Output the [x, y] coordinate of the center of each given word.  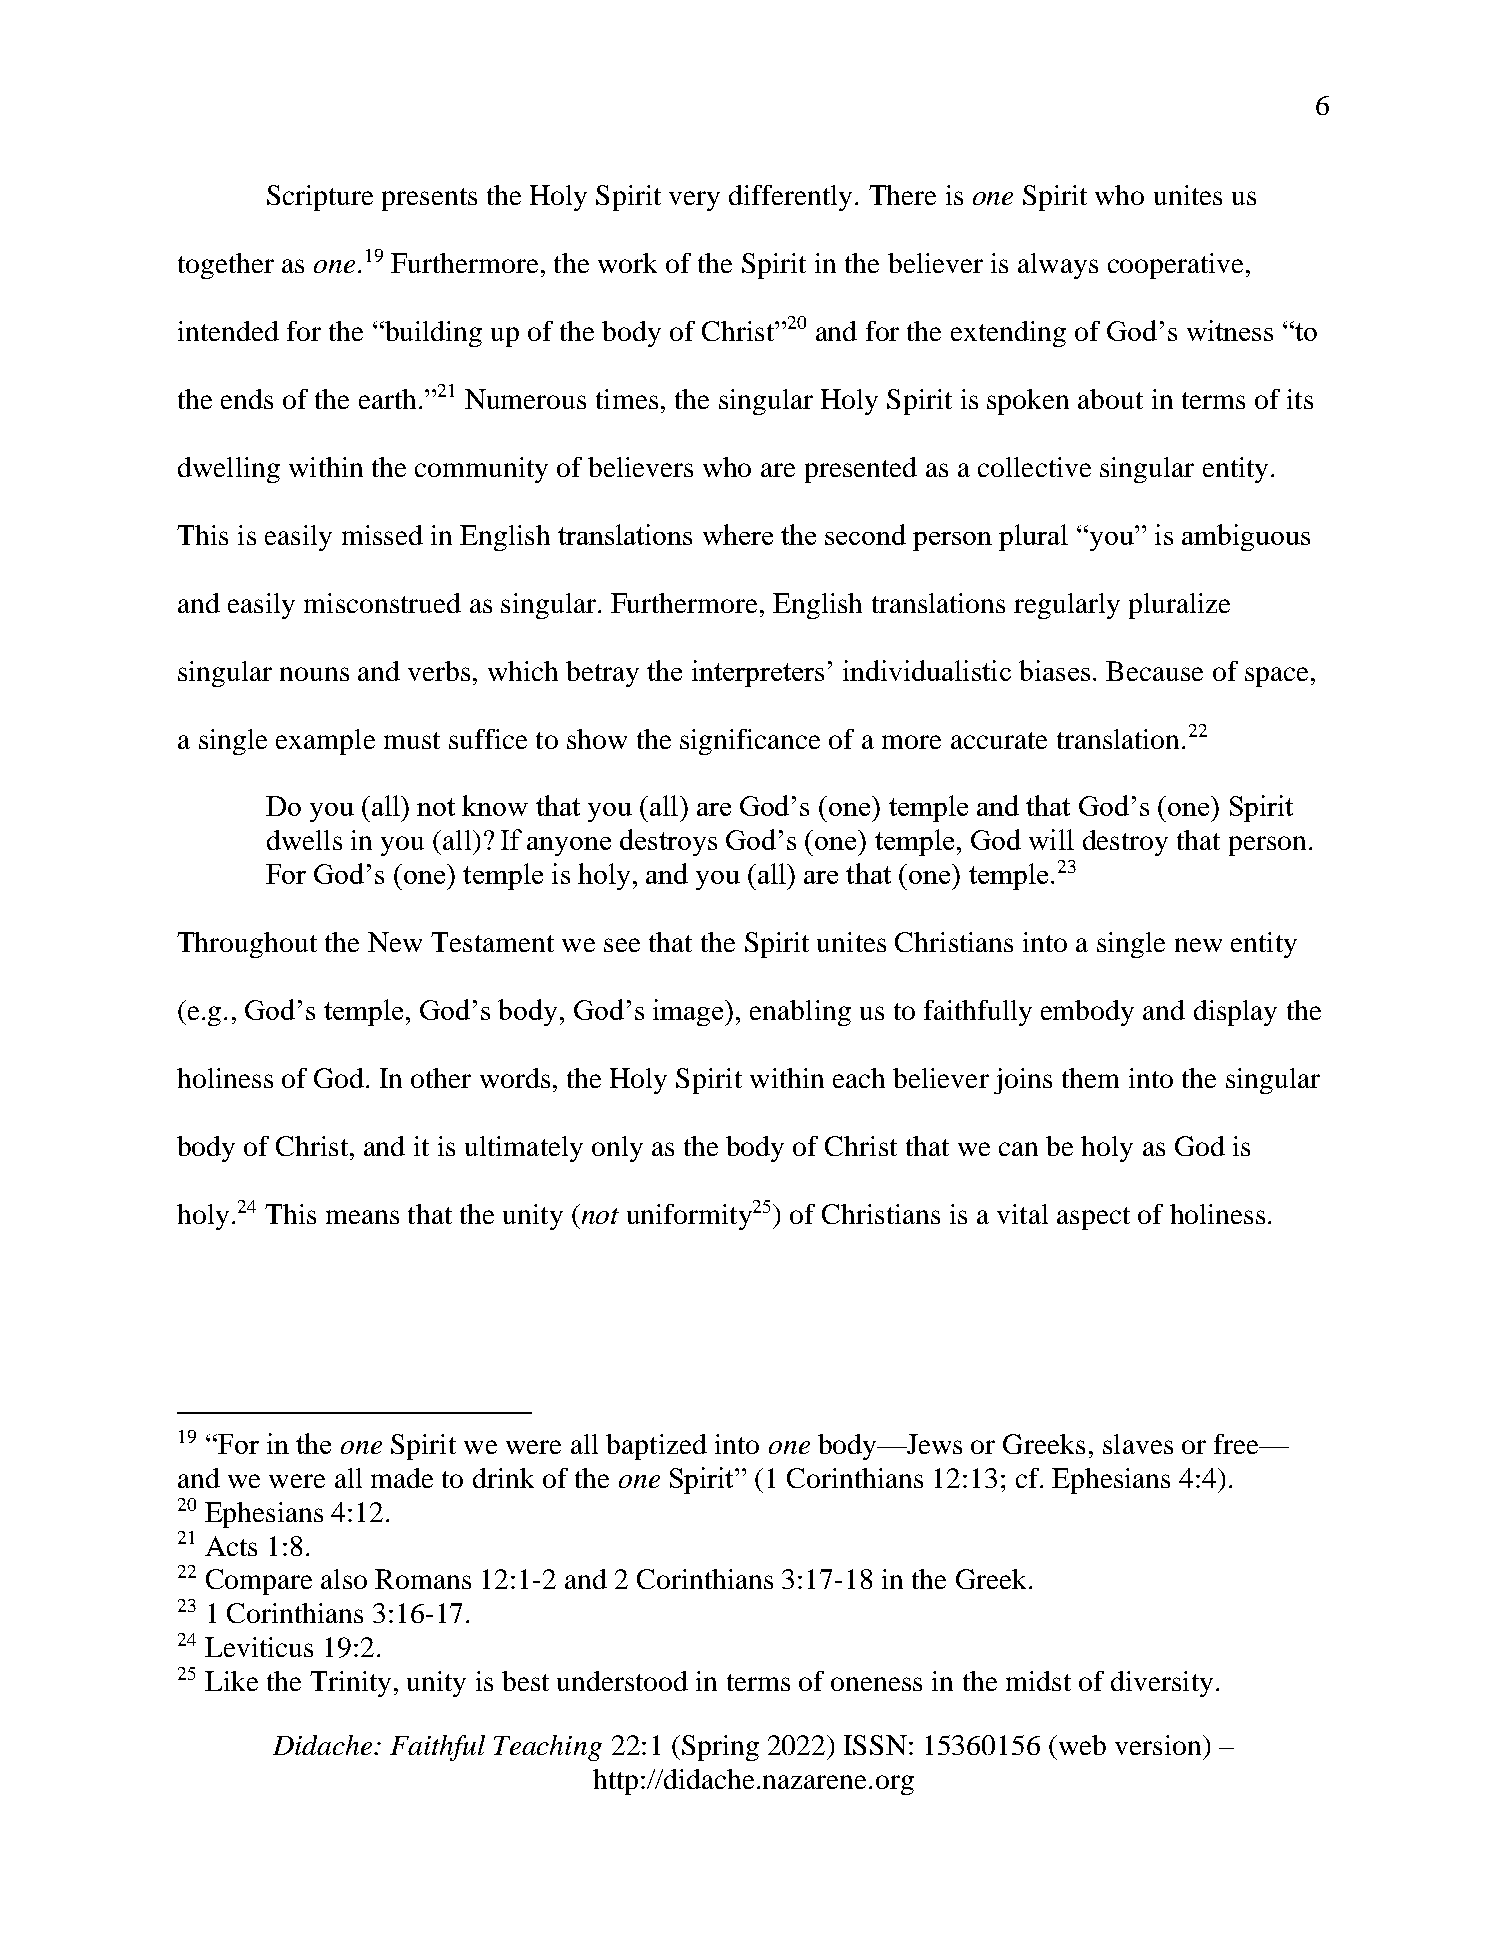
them [1090, 1078]
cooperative [1175, 266]
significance [750, 742]
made [402, 1478]
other [441, 1078]
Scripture [320, 198]
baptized [656, 1447]
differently [790, 198]
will [1051, 839]
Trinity [350, 1684]
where [738, 534]
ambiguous [1246, 537]
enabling [800, 1013]
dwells [304, 840]
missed [382, 535]
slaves [1138, 1444]
